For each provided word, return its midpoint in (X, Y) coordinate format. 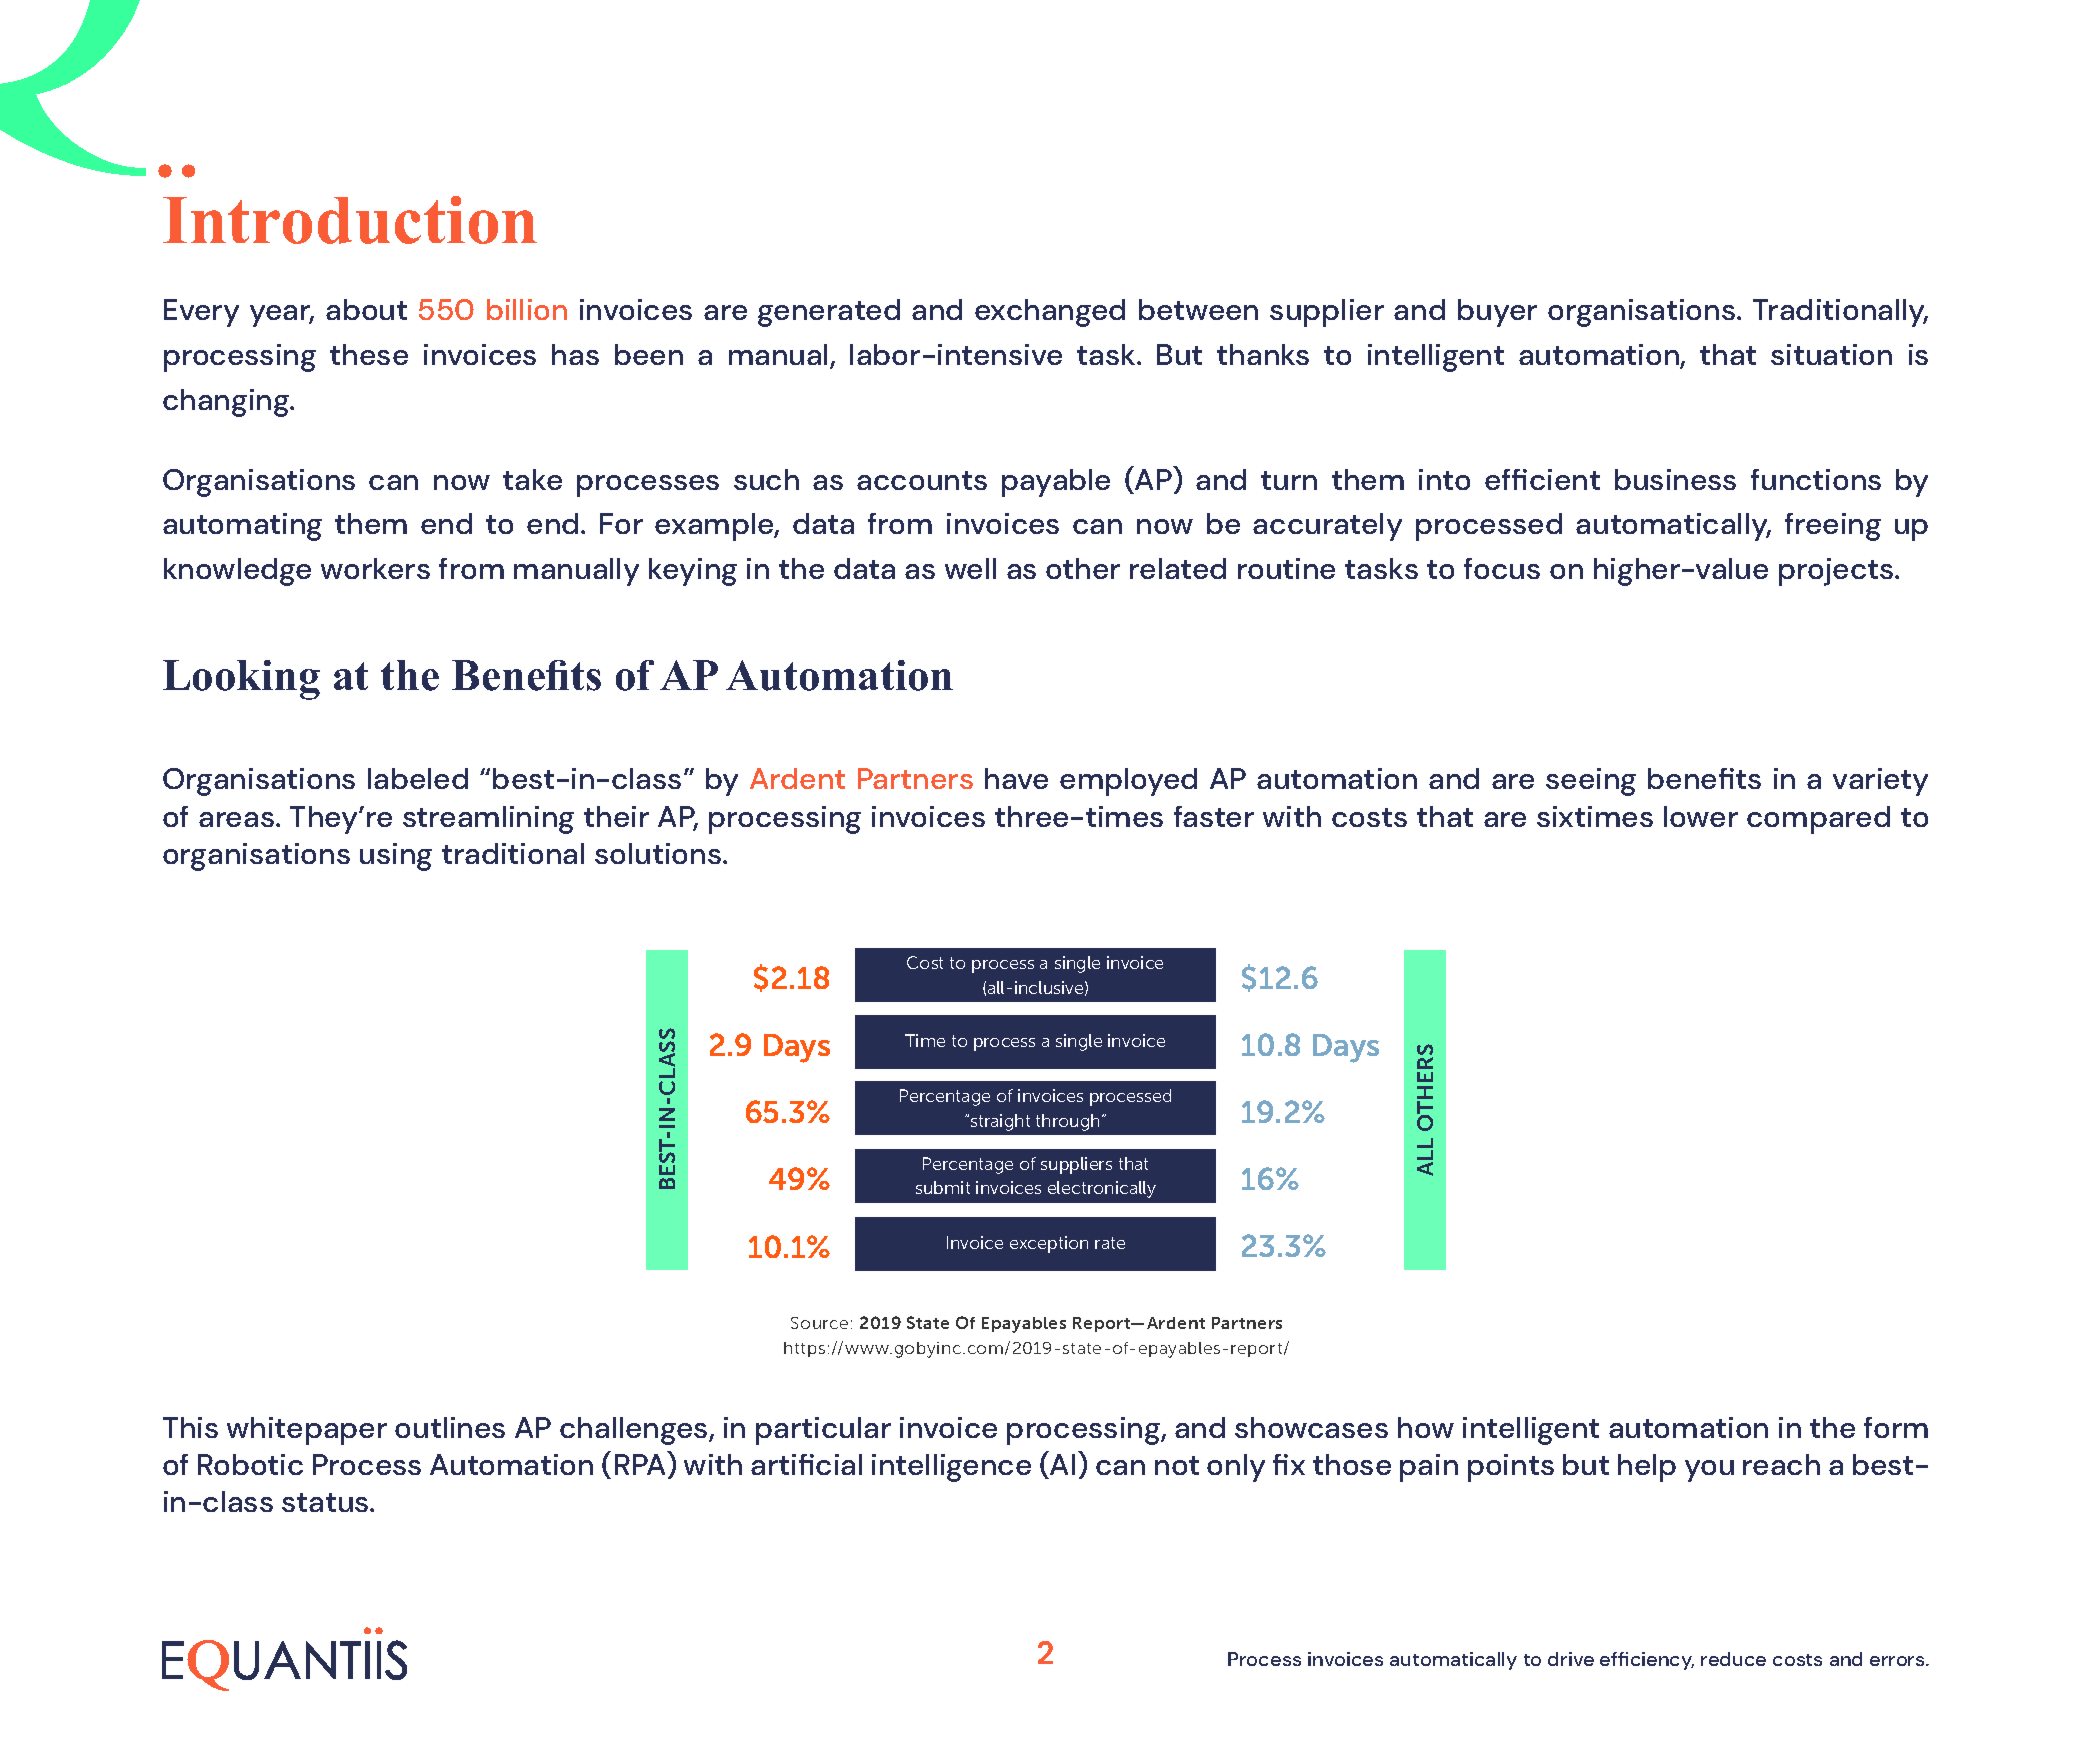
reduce (1733, 1659)
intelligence (951, 1468)
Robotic (250, 1464)
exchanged (1050, 313)
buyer (1497, 313)
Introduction (350, 220)
